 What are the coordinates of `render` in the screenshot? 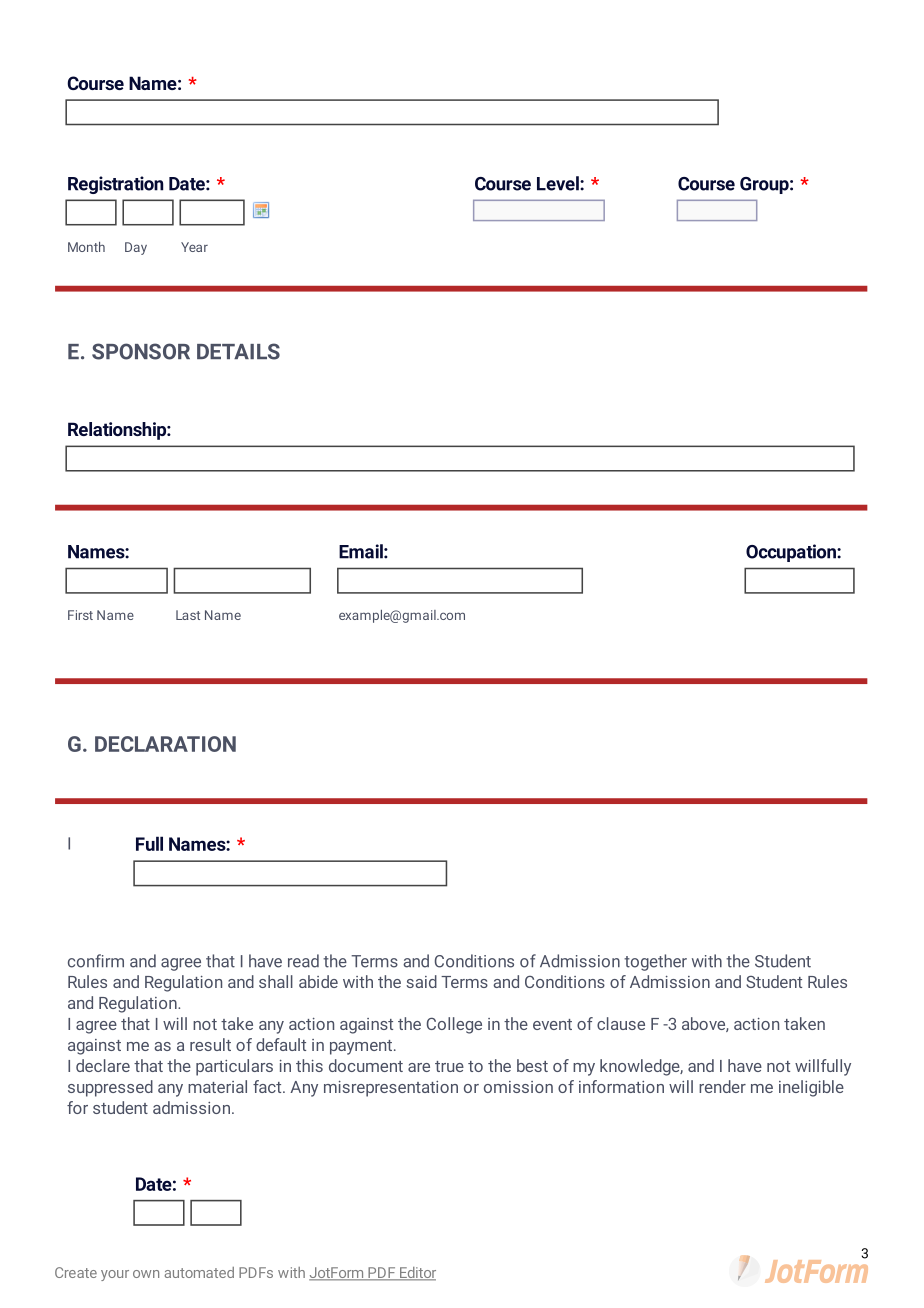 It's located at (722, 1086).
